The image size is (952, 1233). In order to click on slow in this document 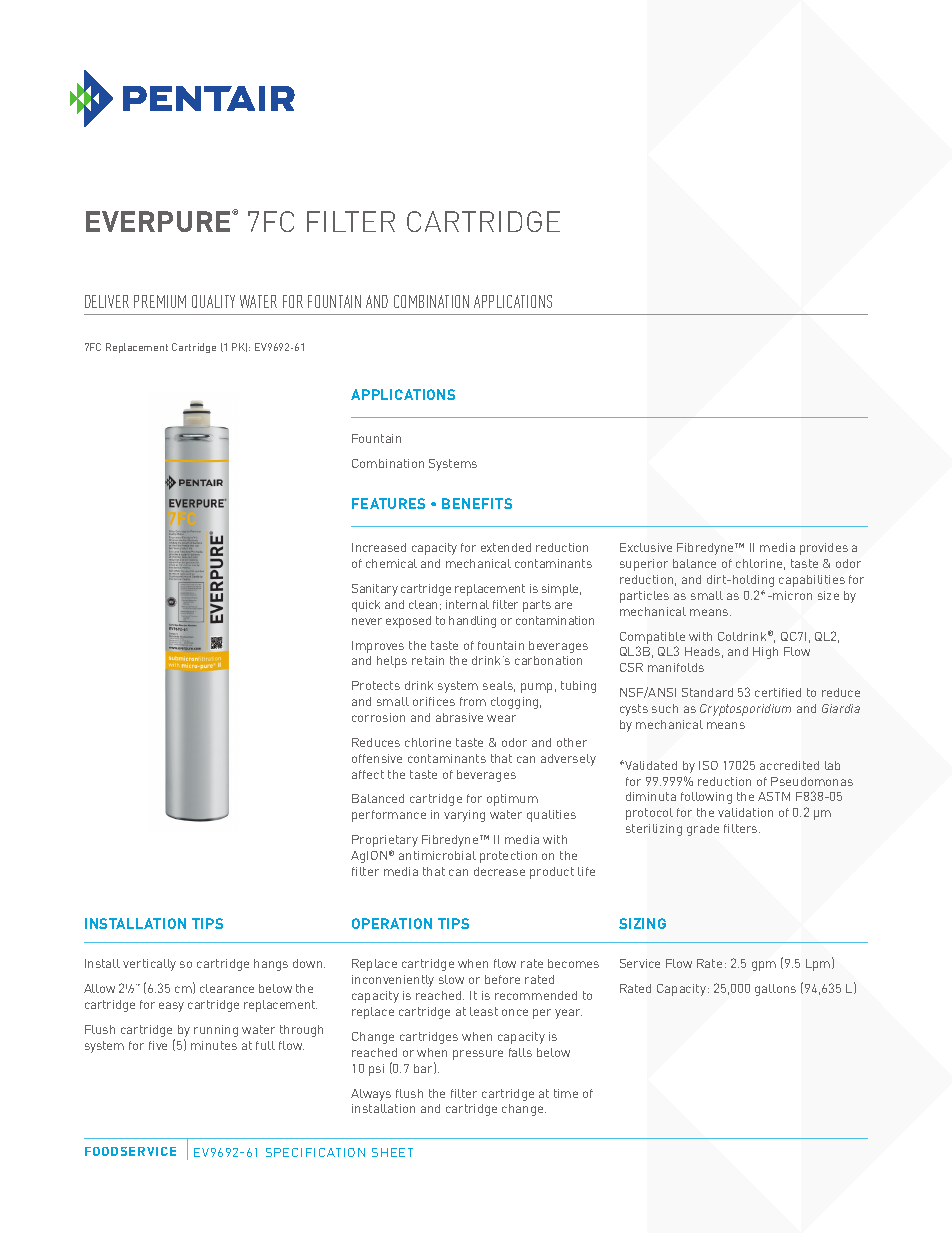, I will do `click(451, 979)`.
